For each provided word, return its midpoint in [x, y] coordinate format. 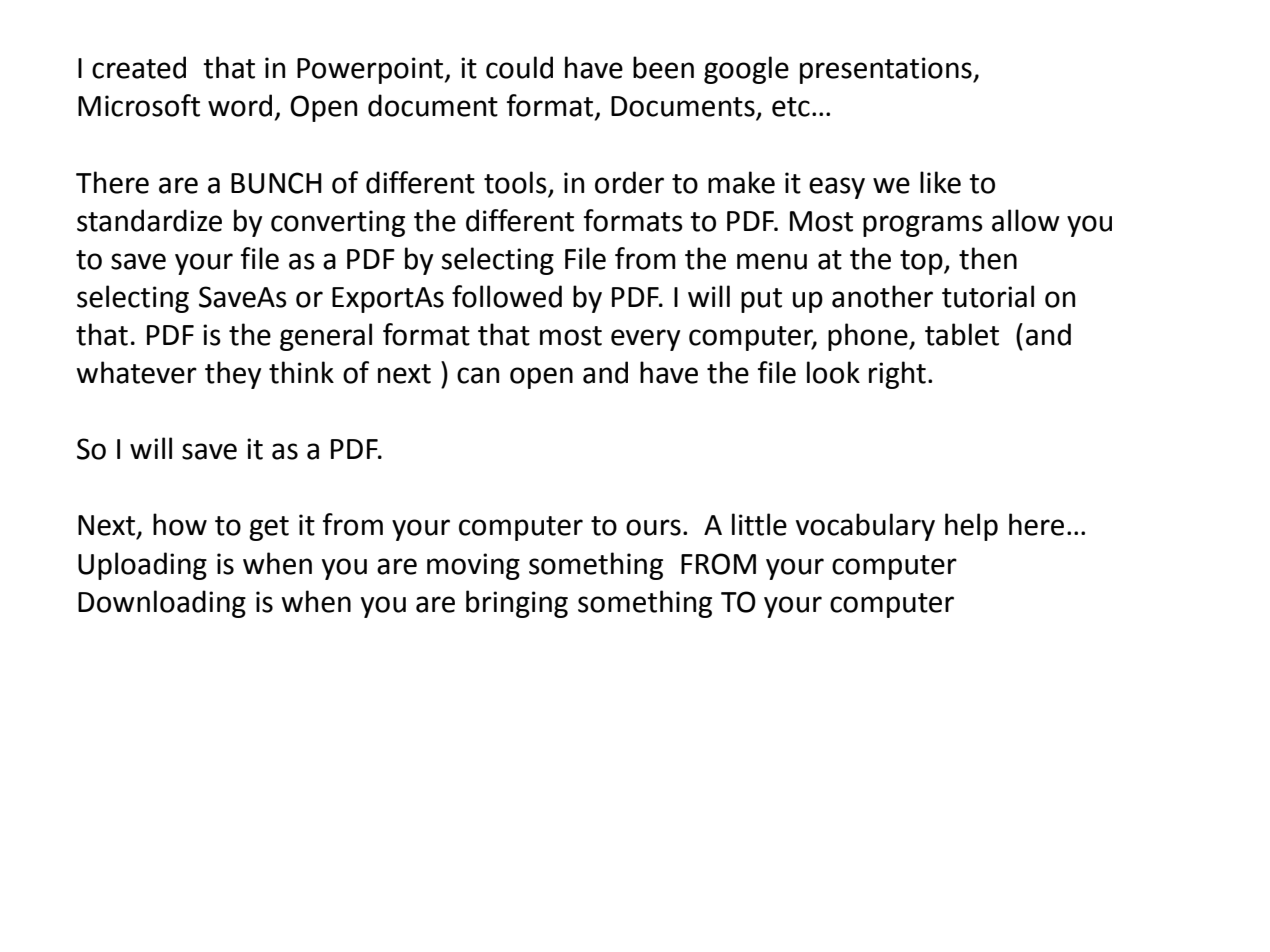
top [922, 262]
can [478, 375]
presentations [887, 70]
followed [507, 296]
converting [338, 223]
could [519, 67]
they [233, 375]
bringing [517, 604]
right [897, 375]
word [240, 105]
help [971, 527]
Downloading [162, 604]
